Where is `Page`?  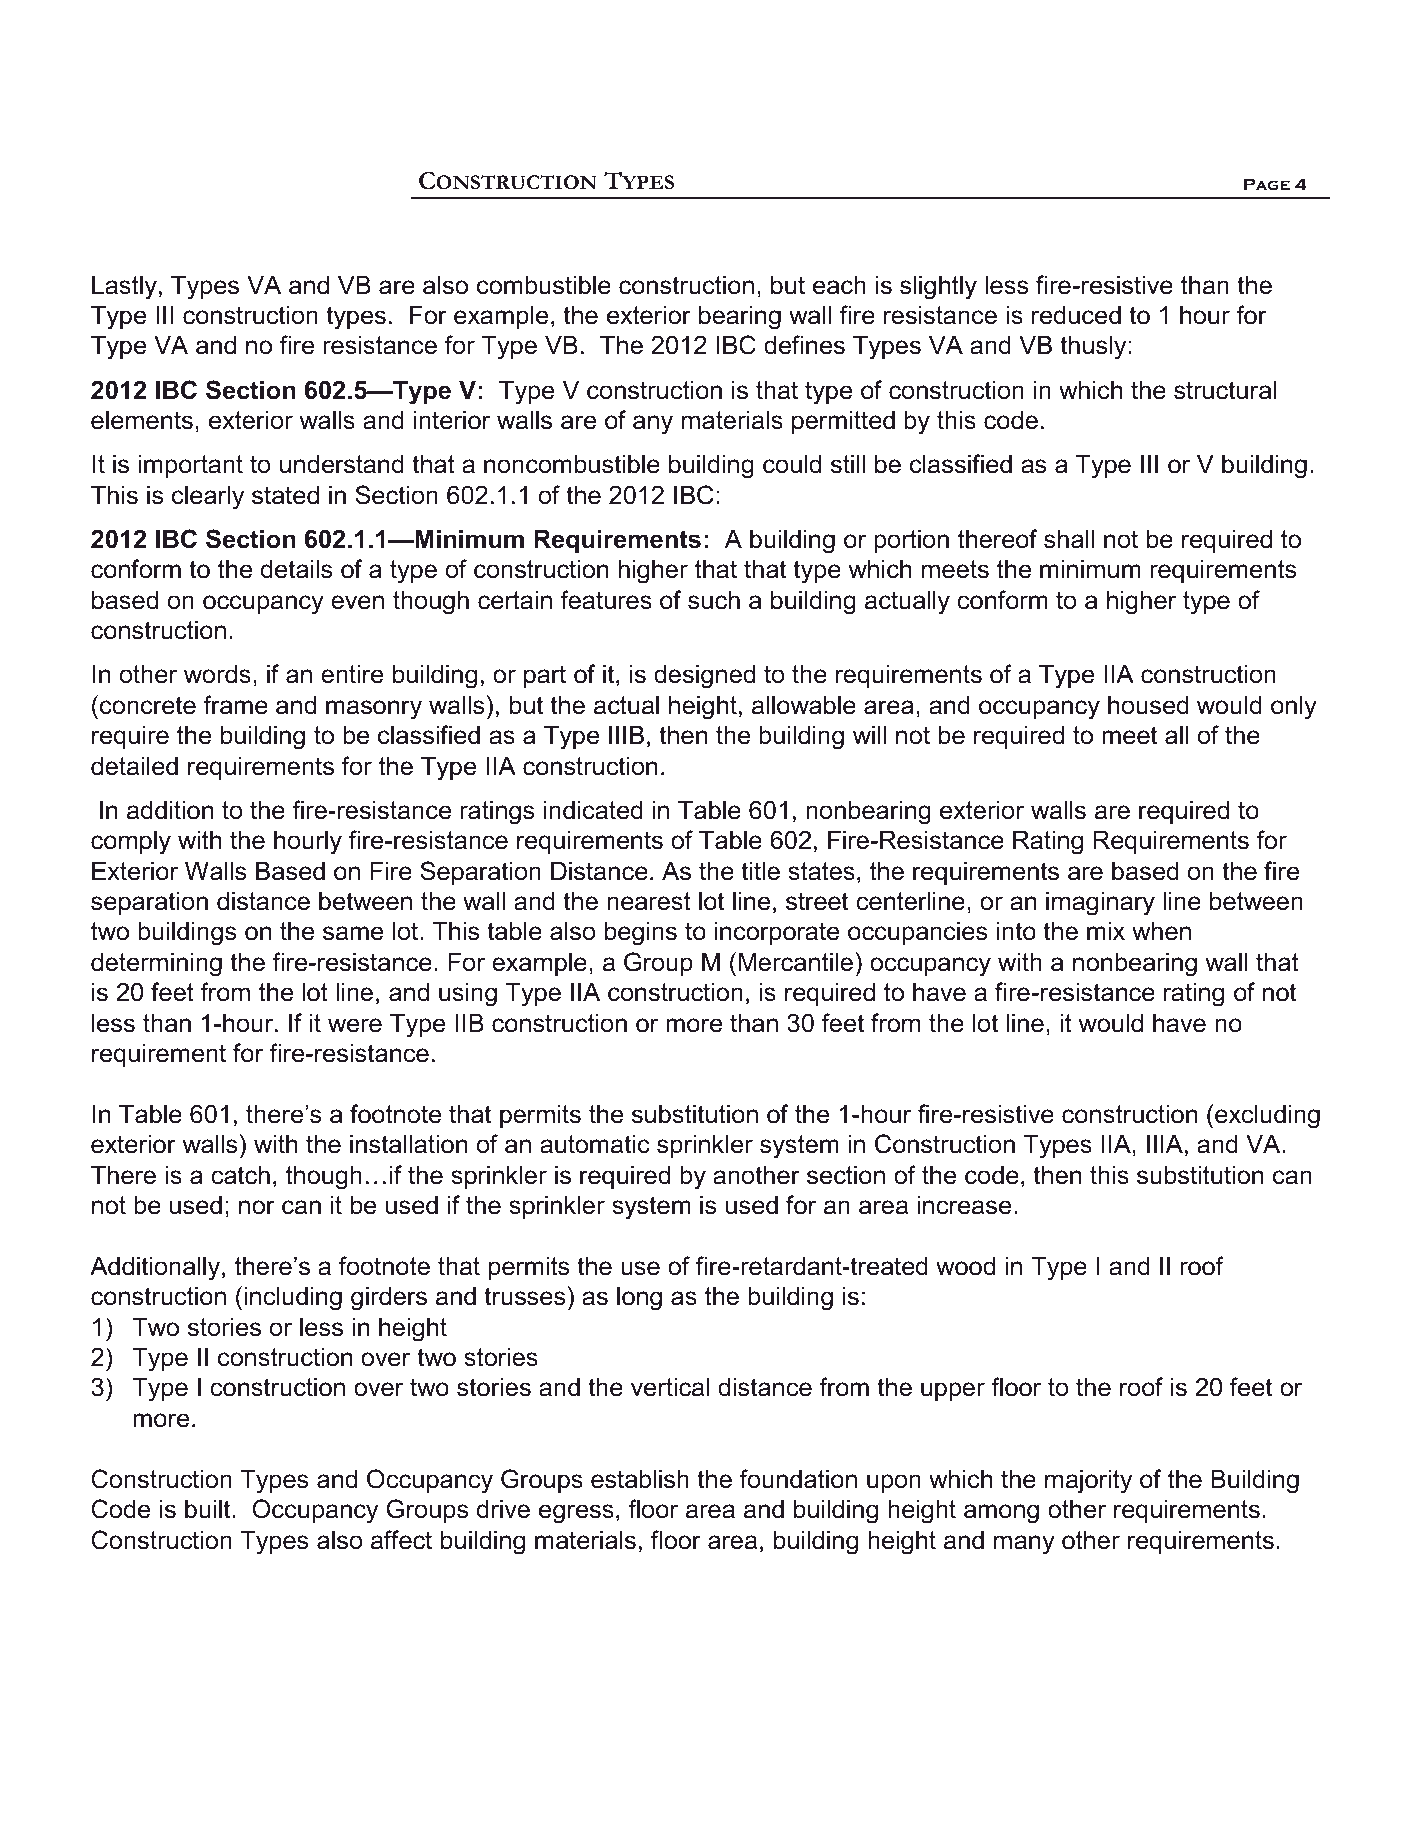 Page is located at coordinates (1267, 184).
